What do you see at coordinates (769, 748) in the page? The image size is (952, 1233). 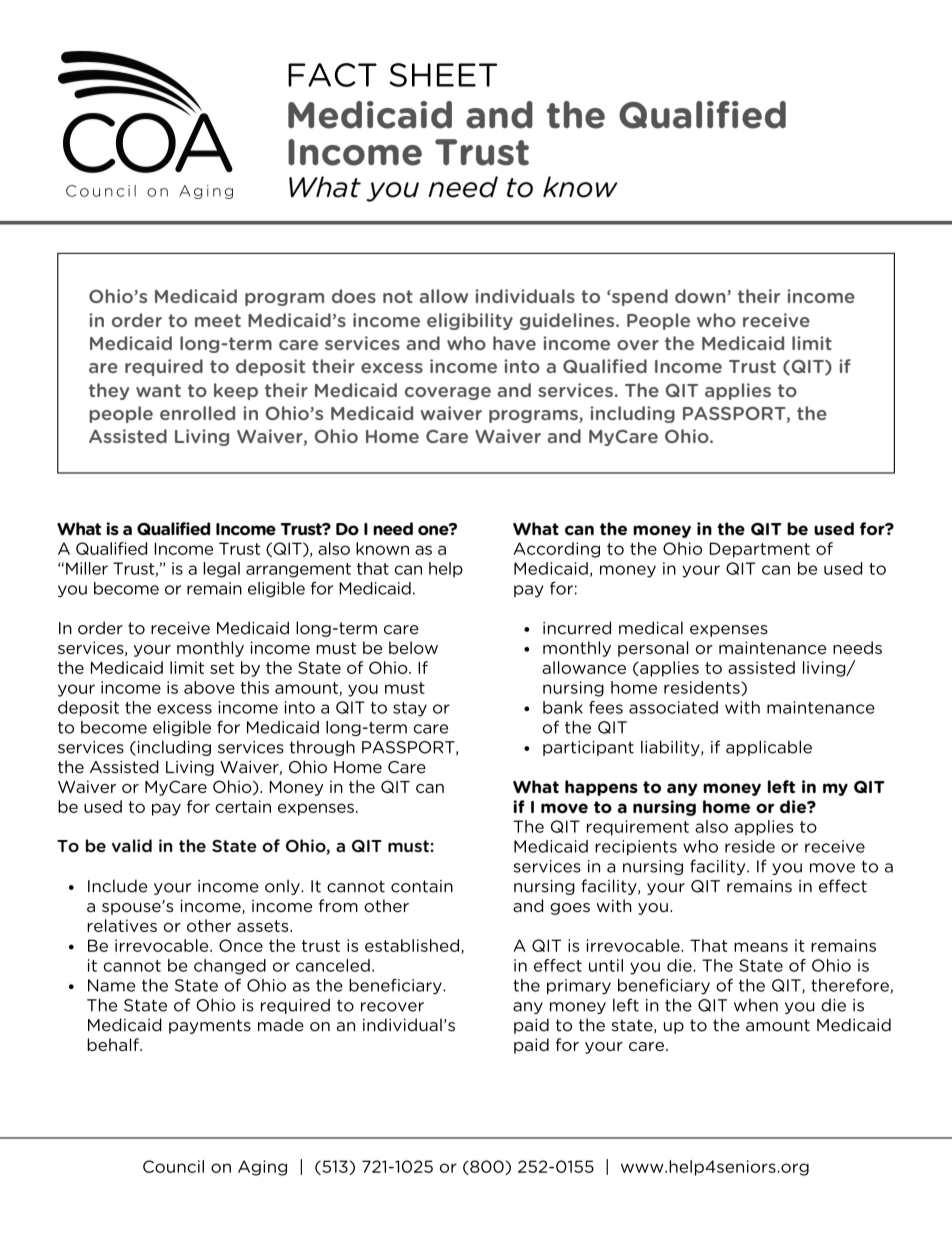 I see `applicable` at bounding box center [769, 748].
